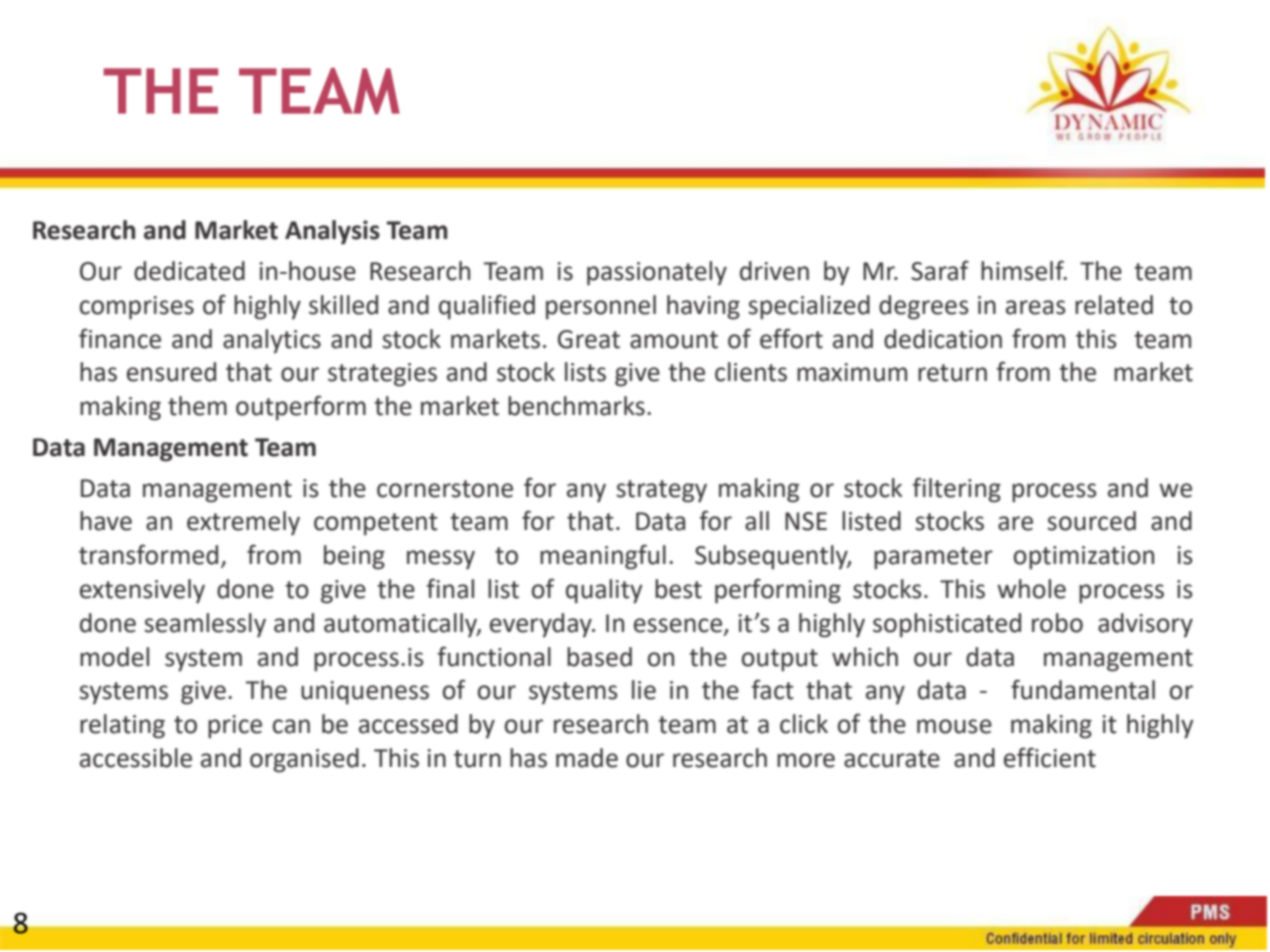  I want to click on efficient, so click(1050, 757).
